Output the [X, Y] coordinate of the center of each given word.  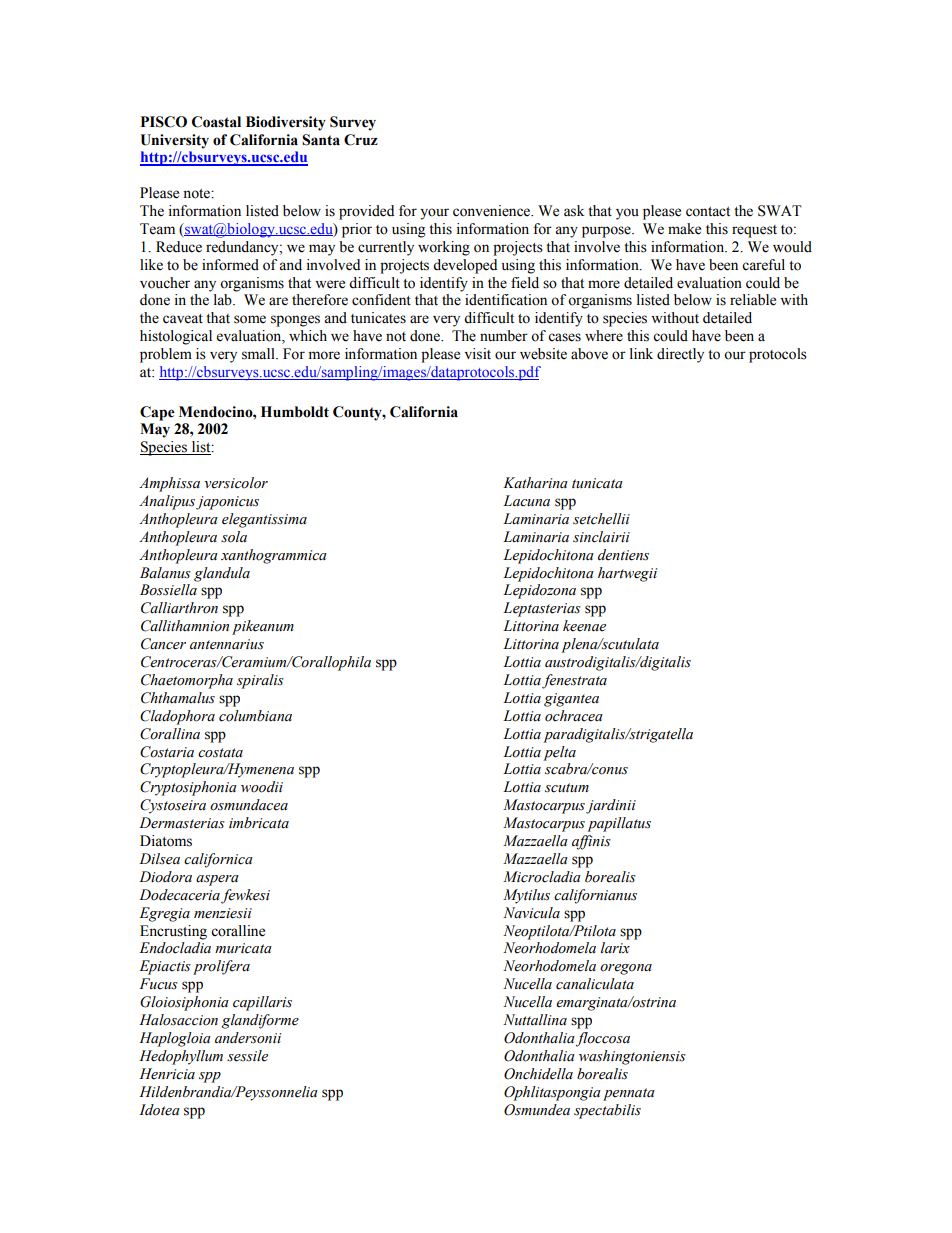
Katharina [535, 482]
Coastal [216, 122]
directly [680, 355]
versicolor [236, 483]
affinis [591, 842]
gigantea [571, 700]
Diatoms [166, 841]
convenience [493, 211]
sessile [247, 1056]
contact [708, 212]
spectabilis [607, 1111]
